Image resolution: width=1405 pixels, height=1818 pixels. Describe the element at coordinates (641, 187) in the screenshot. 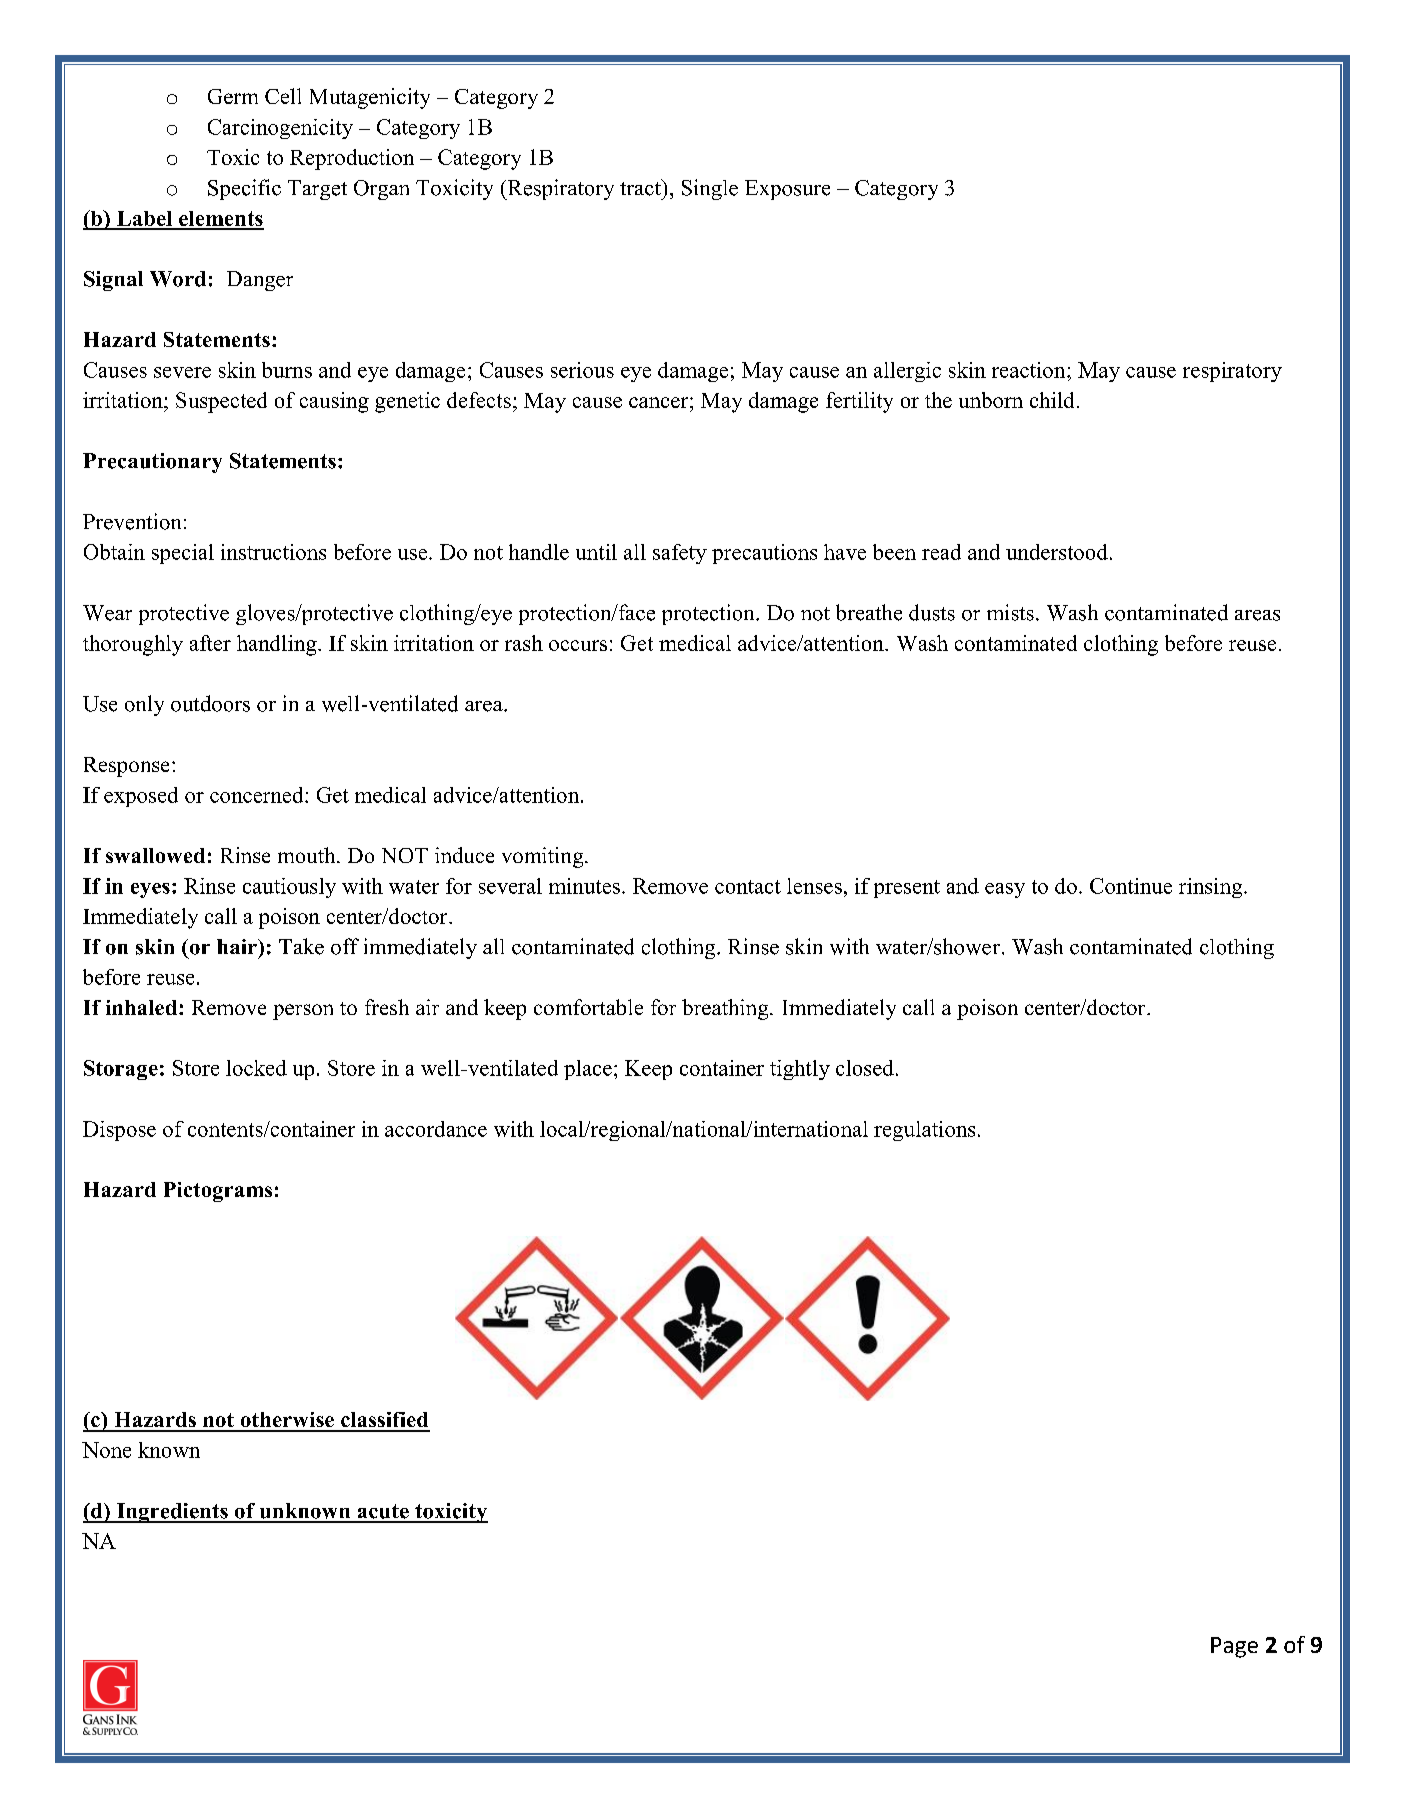

I see `tract` at that location.
